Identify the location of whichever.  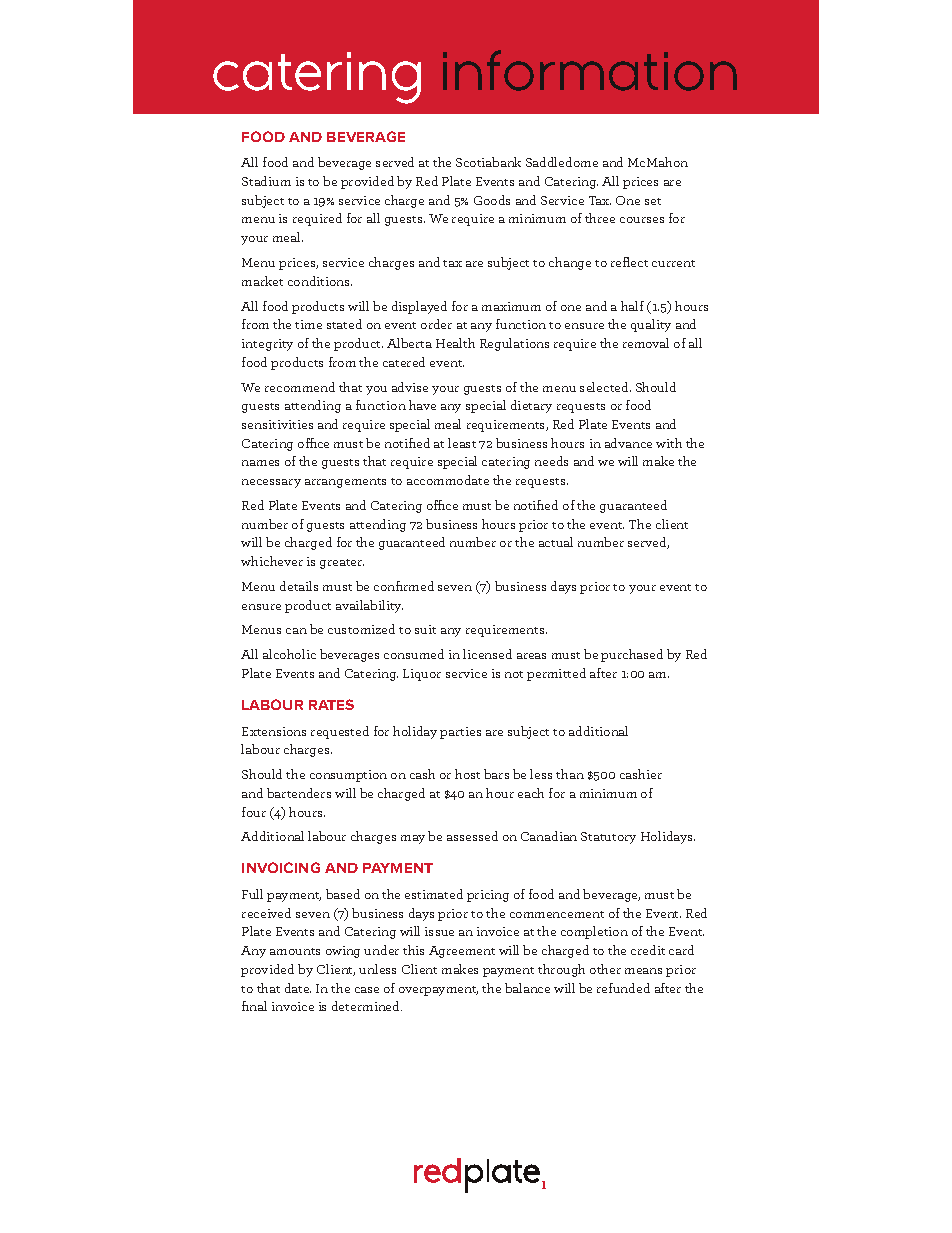
(272, 561).
